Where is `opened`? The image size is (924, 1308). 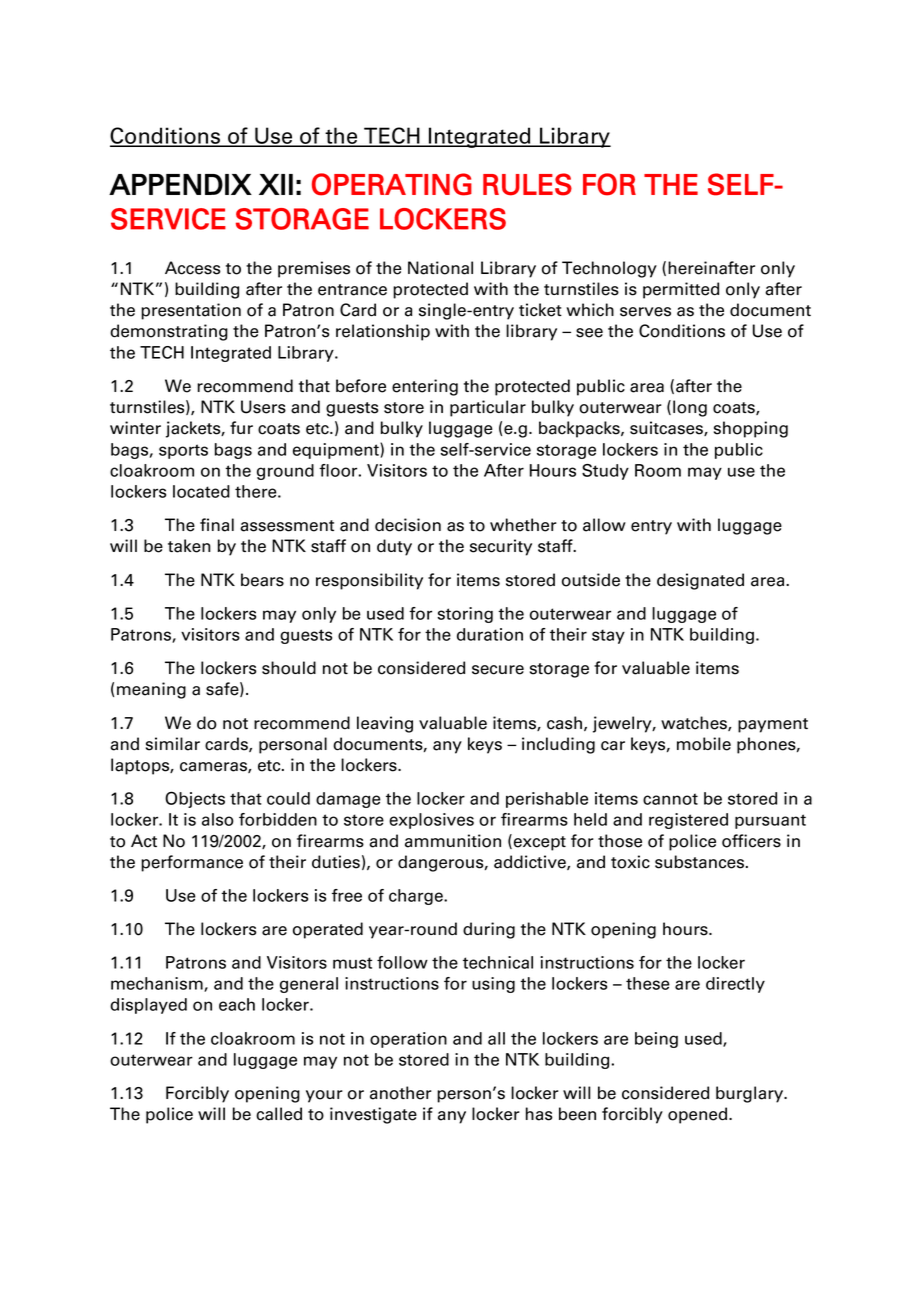
opened is located at coordinates (699, 1115).
